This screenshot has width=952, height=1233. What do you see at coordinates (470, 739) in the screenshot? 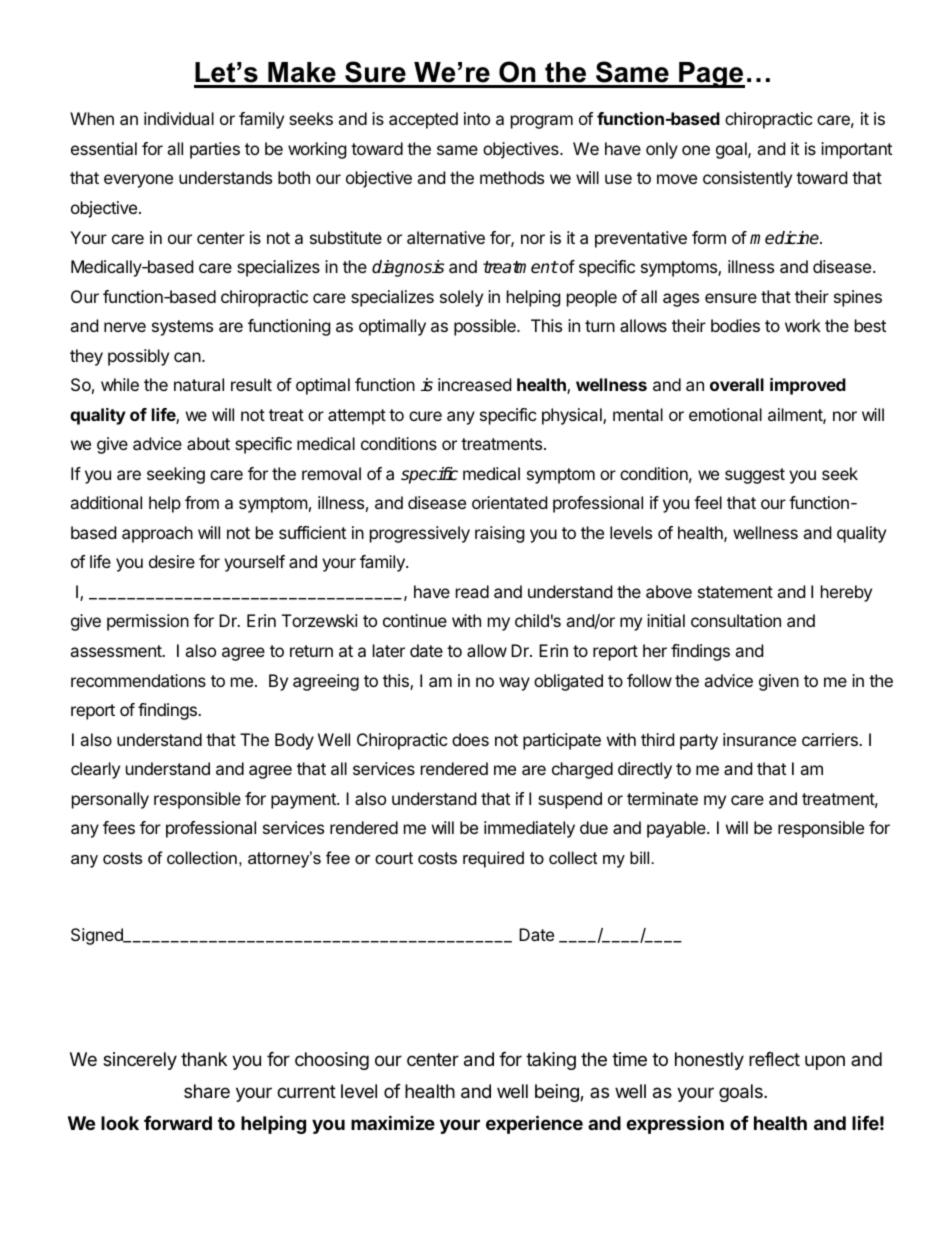
I see `does` at bounding box center [470, 739].
